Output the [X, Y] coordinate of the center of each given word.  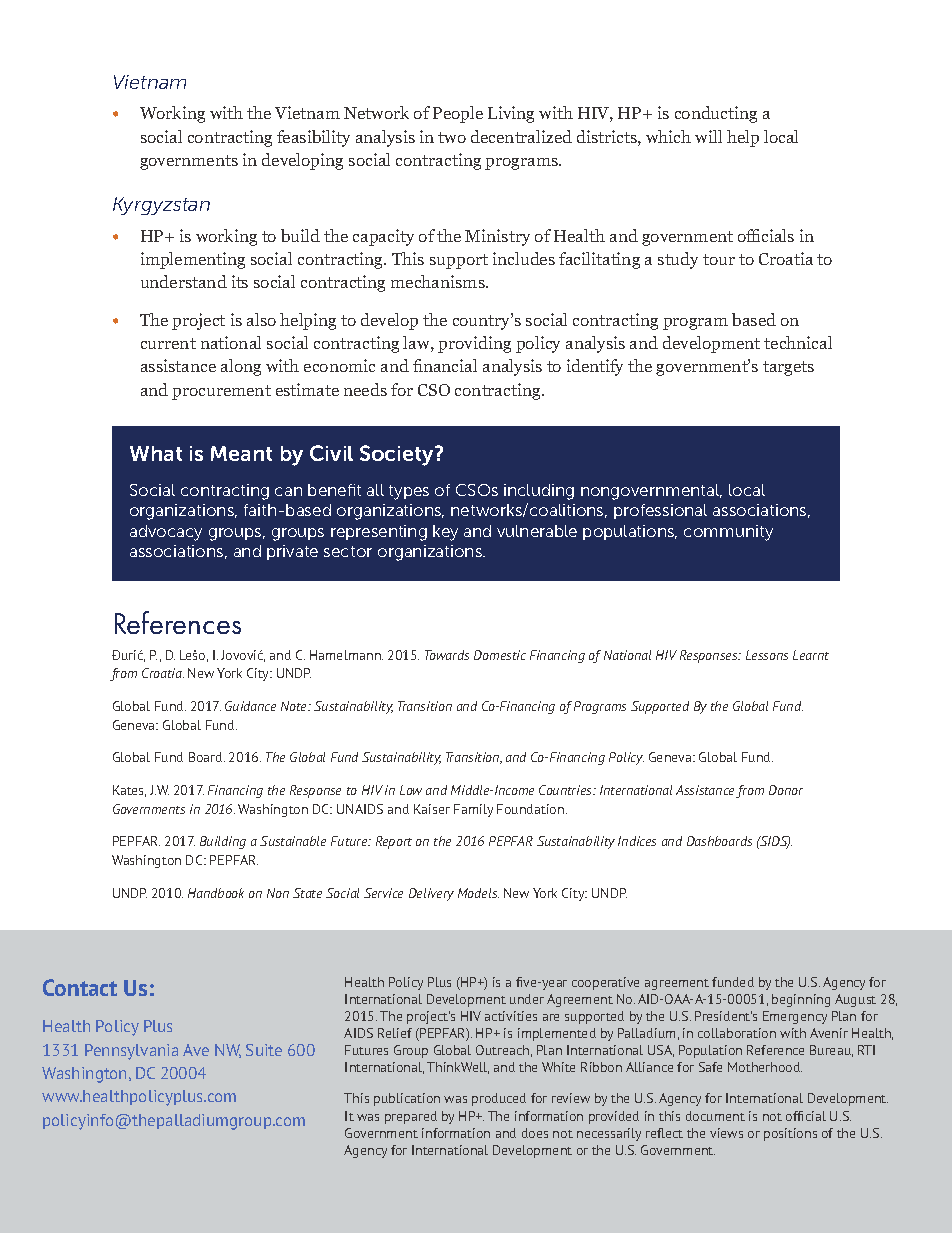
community [728, 533]
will [708, 136]
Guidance [250, 706]
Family [473, 810]
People [458, 114]
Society [398, 455]
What [156, 453]
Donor [786, 790]
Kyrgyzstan [161, 206]
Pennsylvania [131, 1052]
